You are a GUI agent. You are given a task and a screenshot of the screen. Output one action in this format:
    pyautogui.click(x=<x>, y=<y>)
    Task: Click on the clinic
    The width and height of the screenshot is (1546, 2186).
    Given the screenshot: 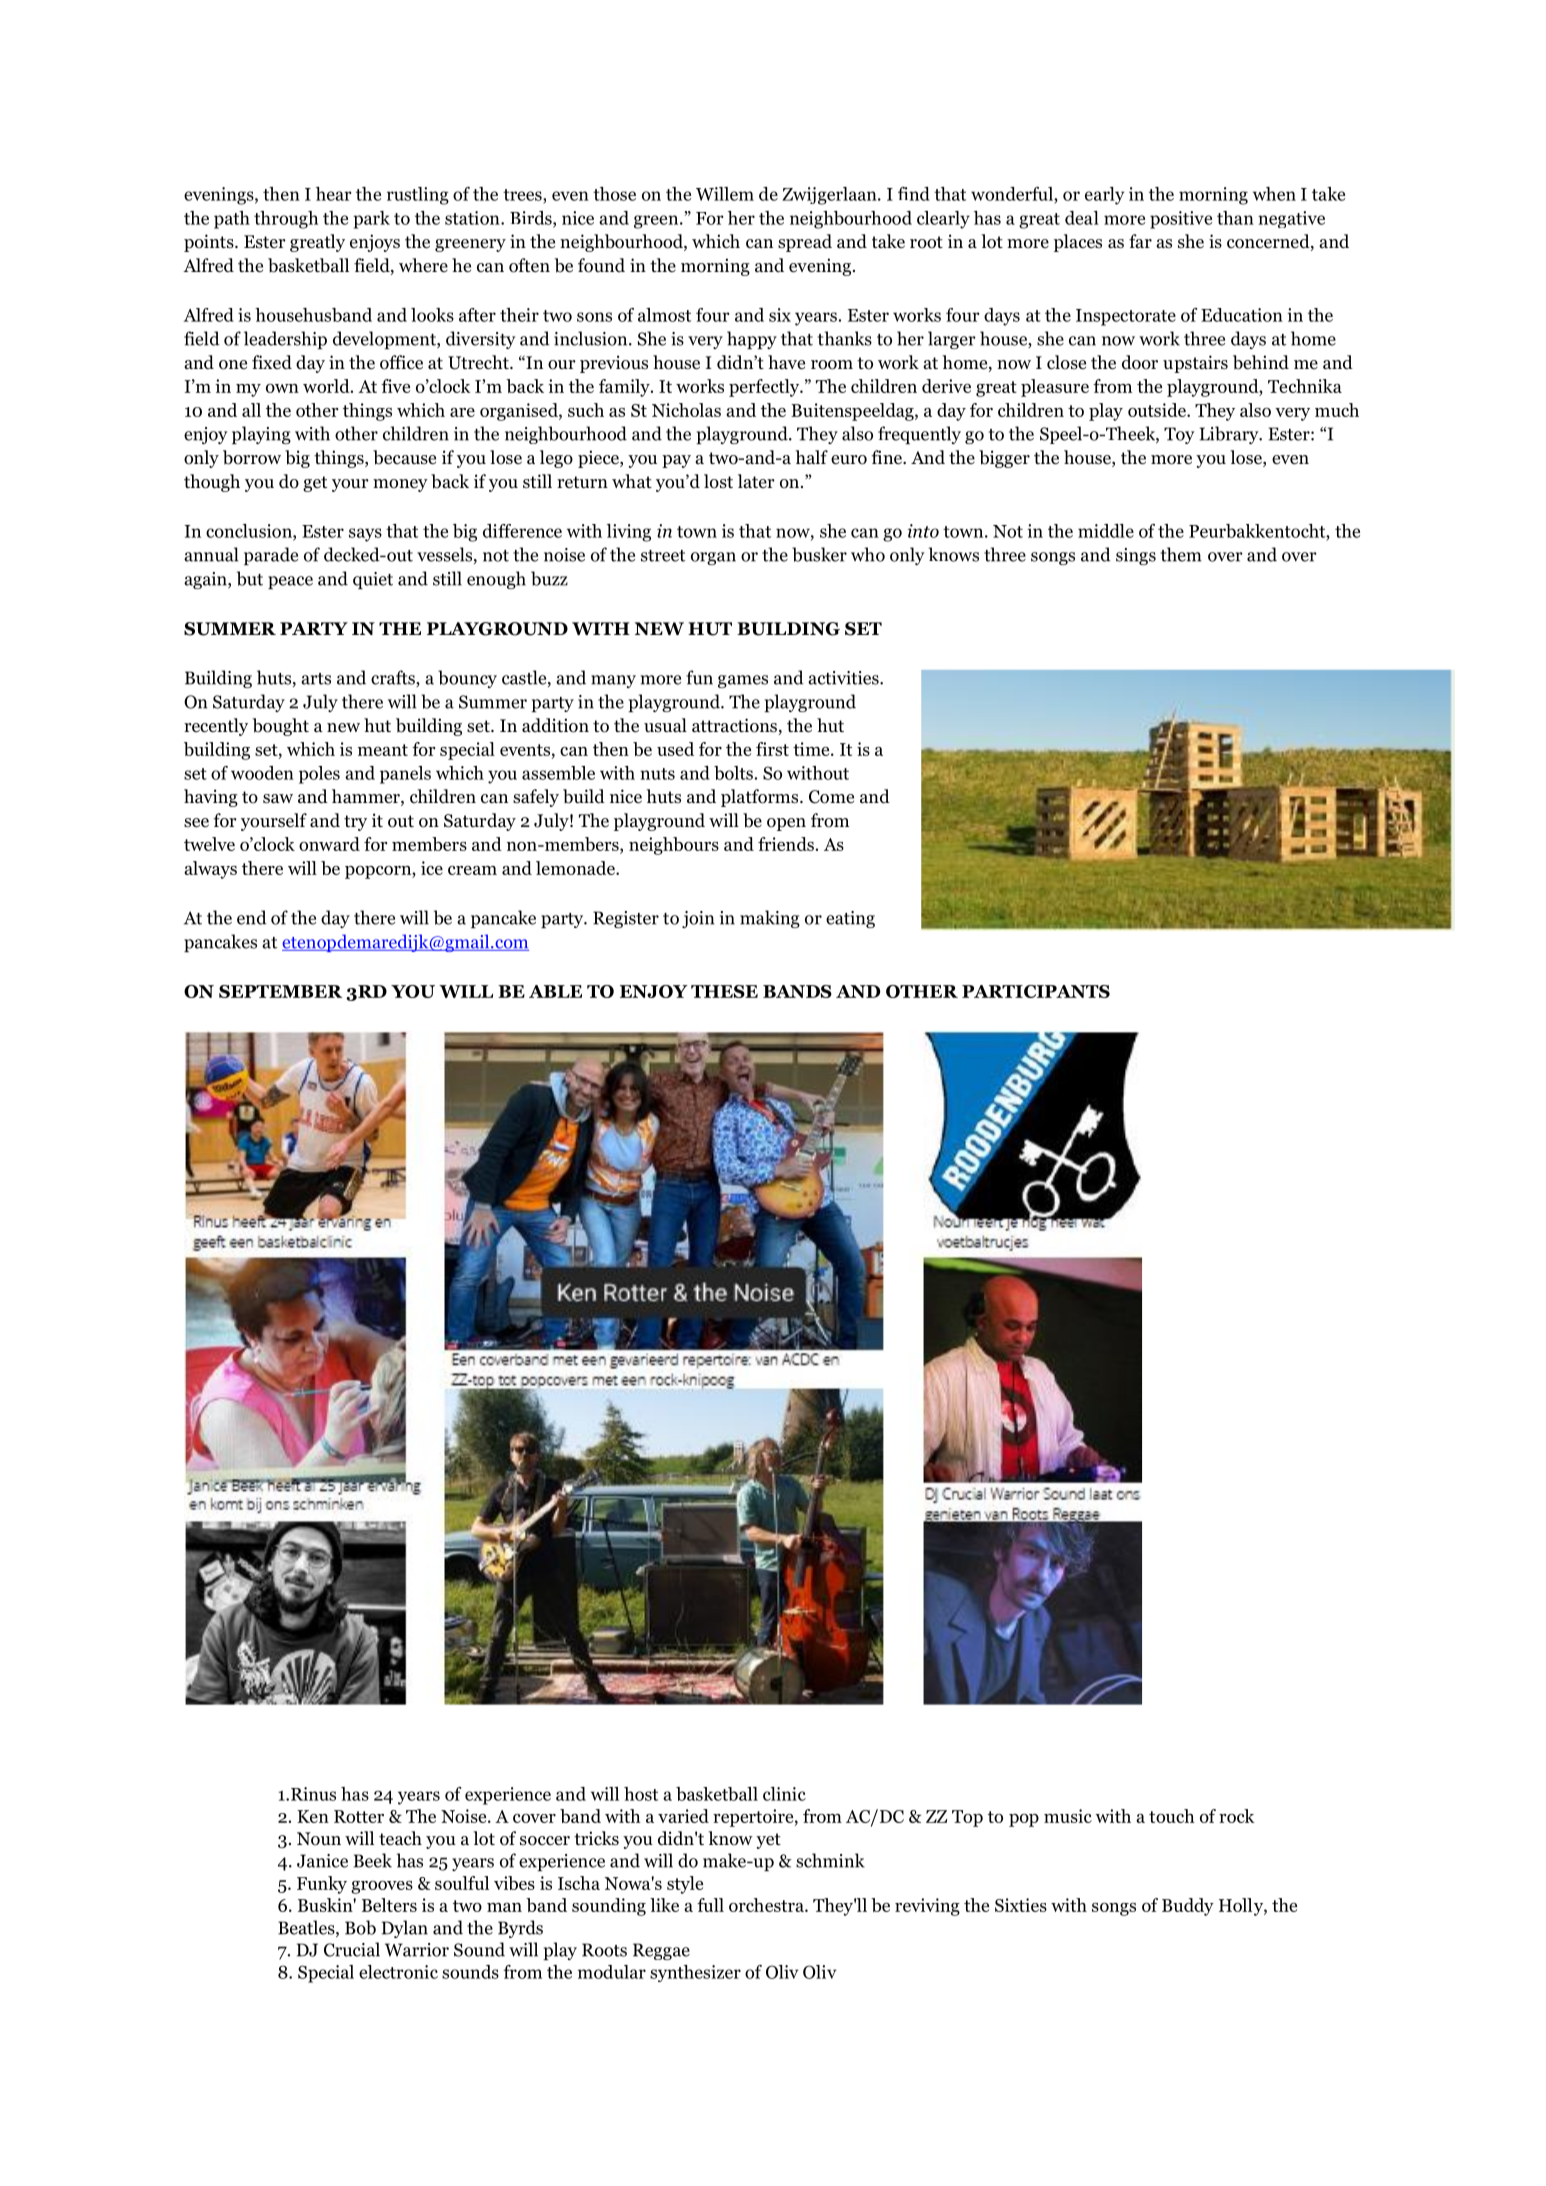 What is the action you would take?
    pyautogui.click(x=784, y=1794)
